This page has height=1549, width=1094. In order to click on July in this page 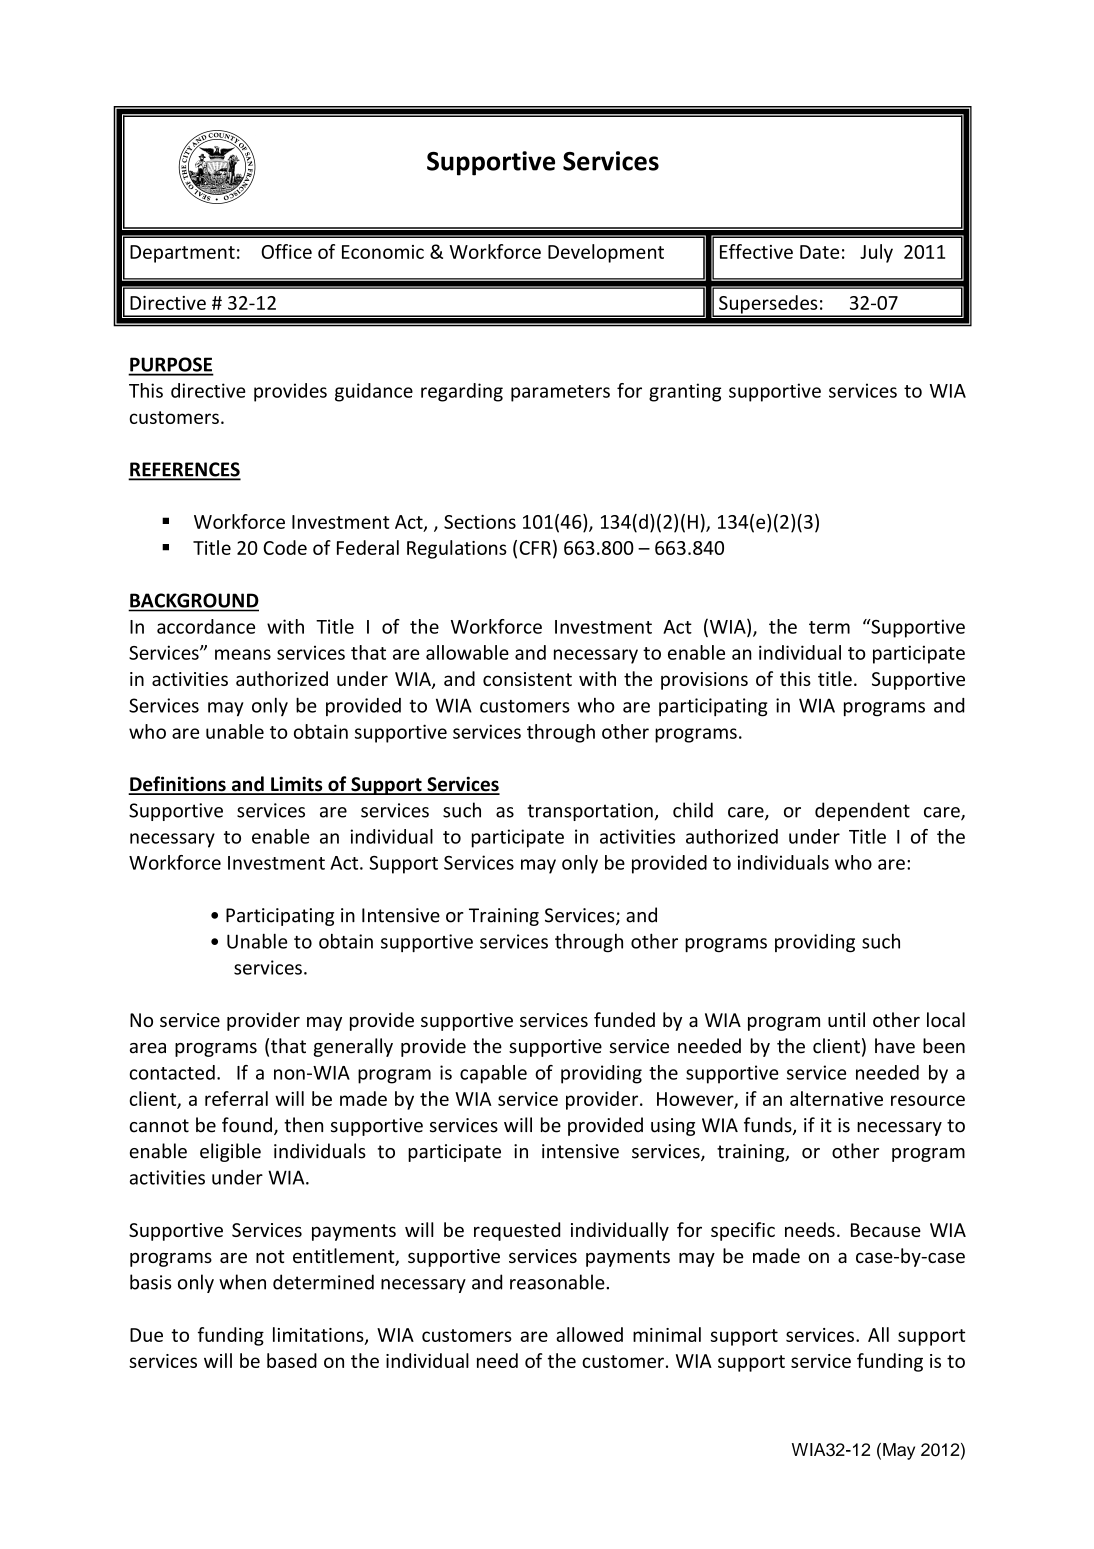, I will do `click(876, 253)`.
